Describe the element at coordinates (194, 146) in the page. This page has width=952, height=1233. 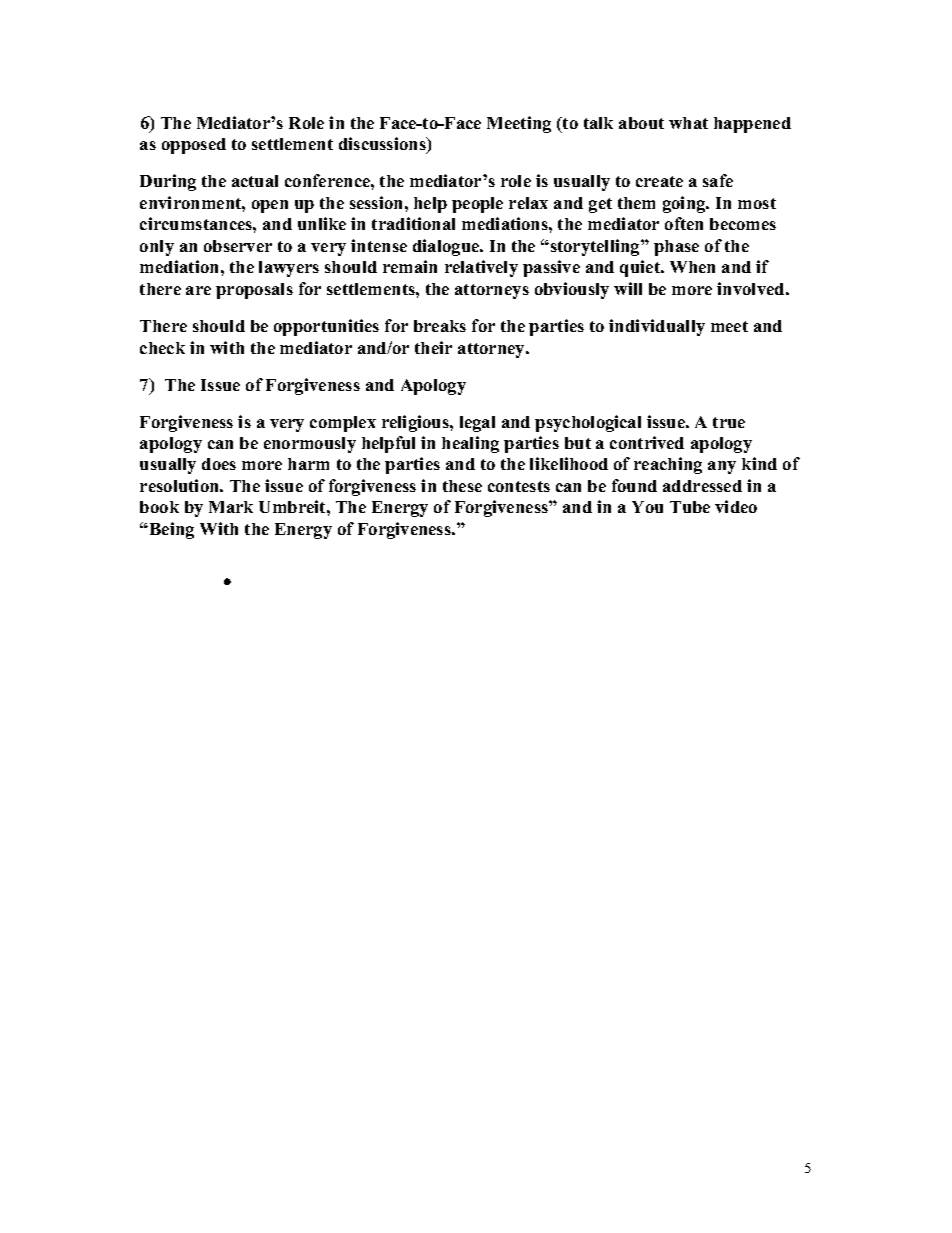
I see `opposed` at that location.
